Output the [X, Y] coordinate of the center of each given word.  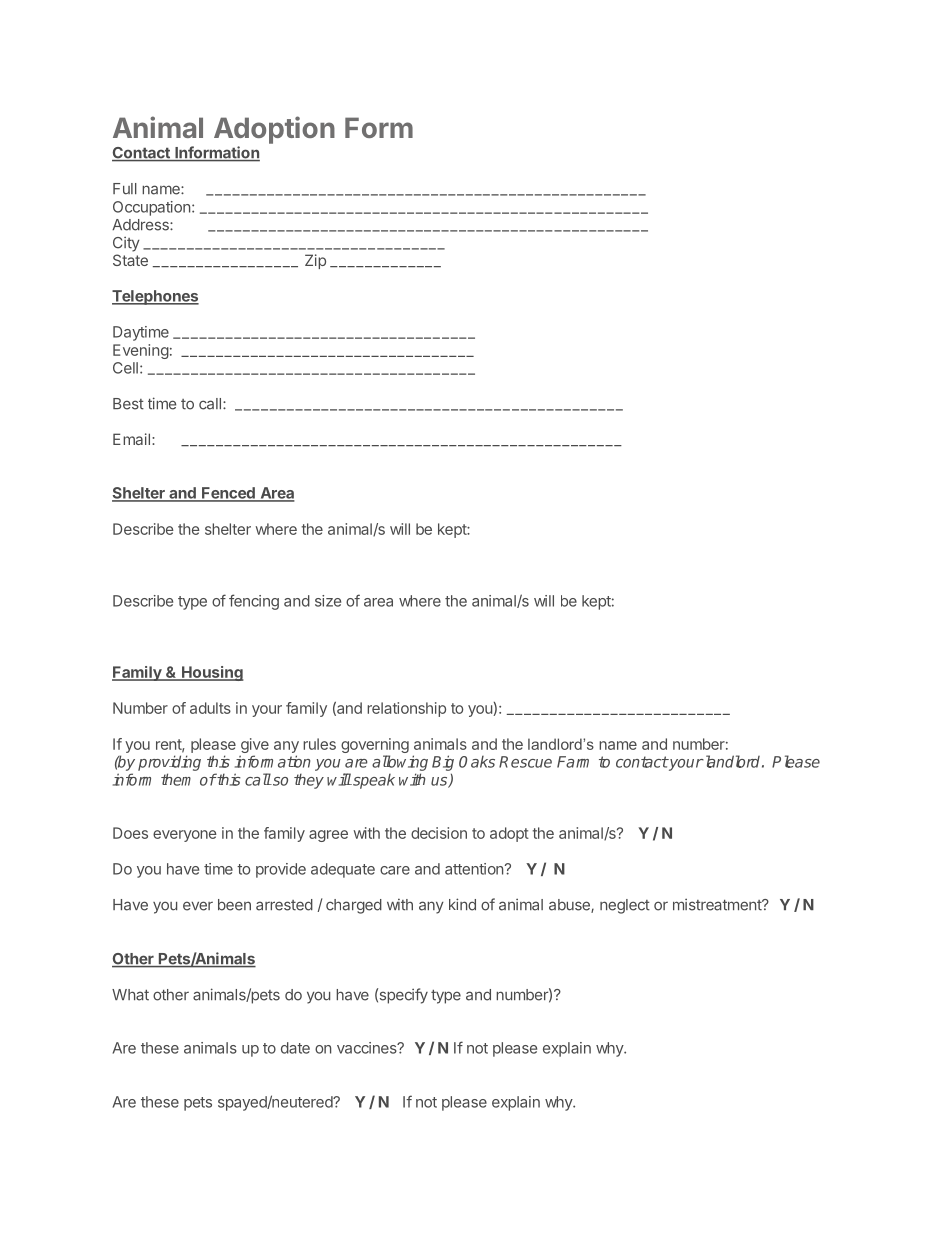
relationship [406, 709]
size [328, 601]
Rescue [525, 762]
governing [375, 747]
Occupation [151, 208]
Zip [315, 261]
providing [169, 763]
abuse [570, 906]
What [130, 995]
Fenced [228, 494]
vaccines [368, 1048]
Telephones [155, 297]
